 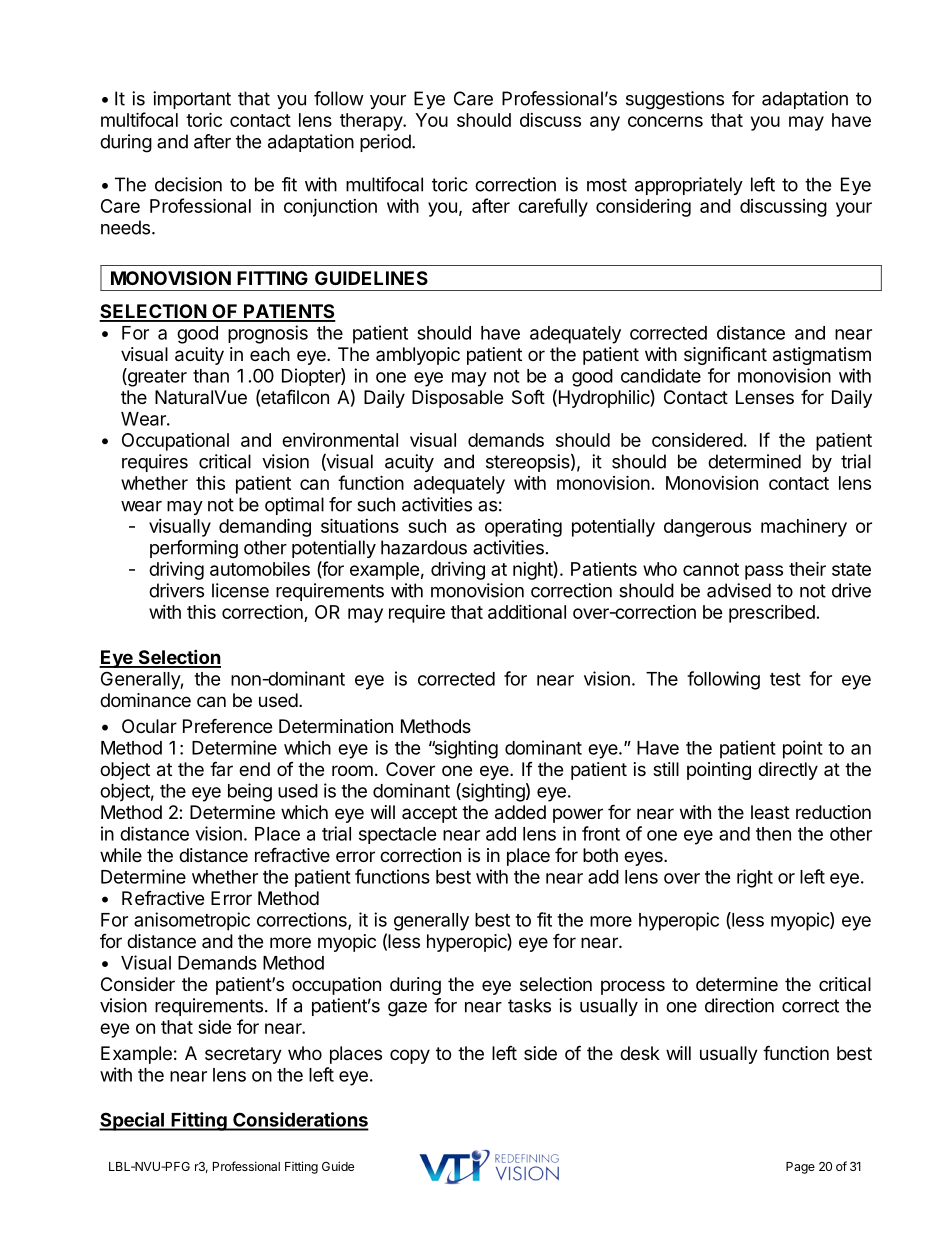 What do you see at coordinates (804, 528) in the screenshot?
I see `machinery` at bounding box center [804, 528].
